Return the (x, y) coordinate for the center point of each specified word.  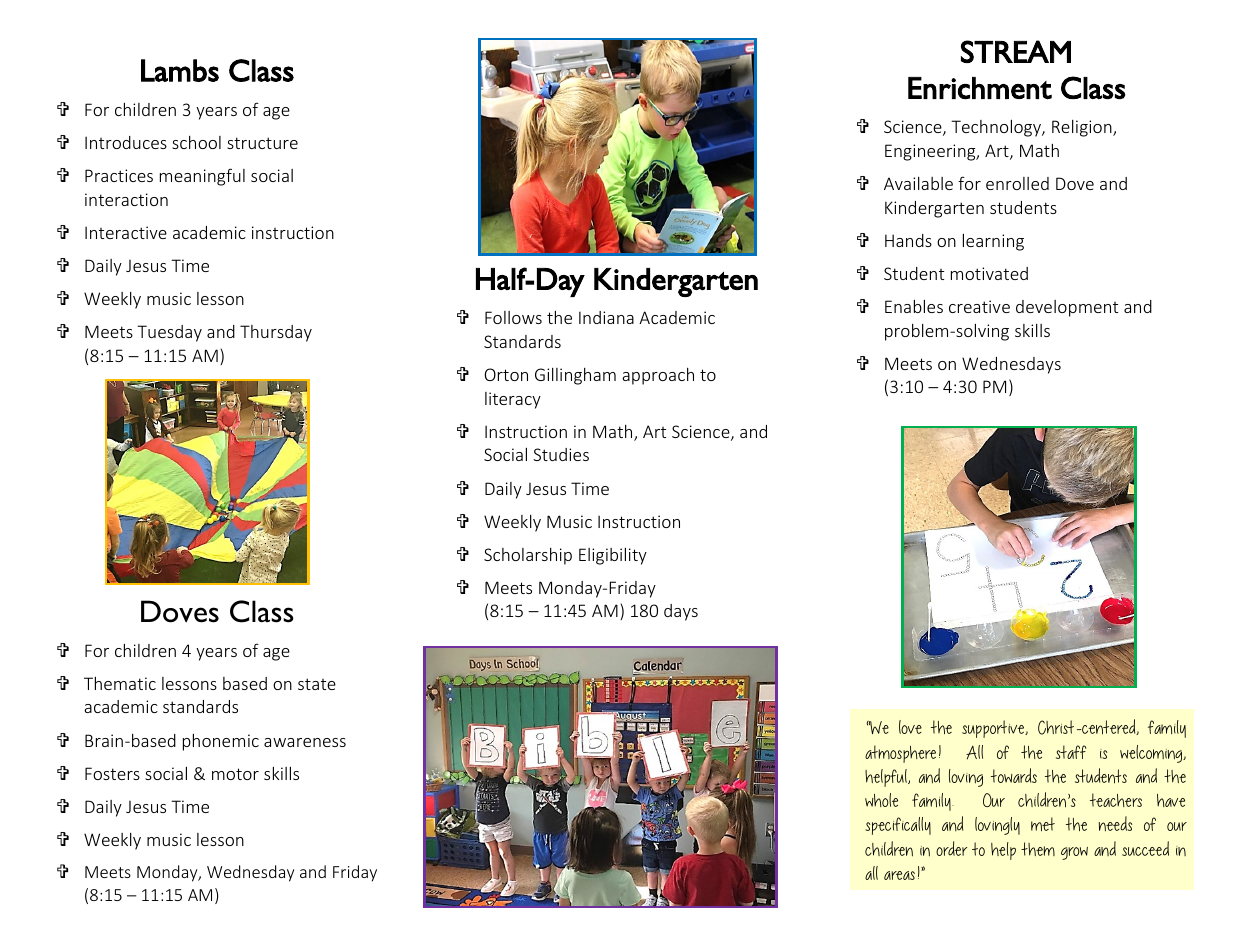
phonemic (221, 742)
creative (979, 306)
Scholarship (528, 556)
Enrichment (980, 88)
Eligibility (613, 556)
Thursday (276, 333)
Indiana (606, 317)
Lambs (180, 70)
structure (262, 143)
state (317, 684)
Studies (561, 454)
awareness (305, 742)
